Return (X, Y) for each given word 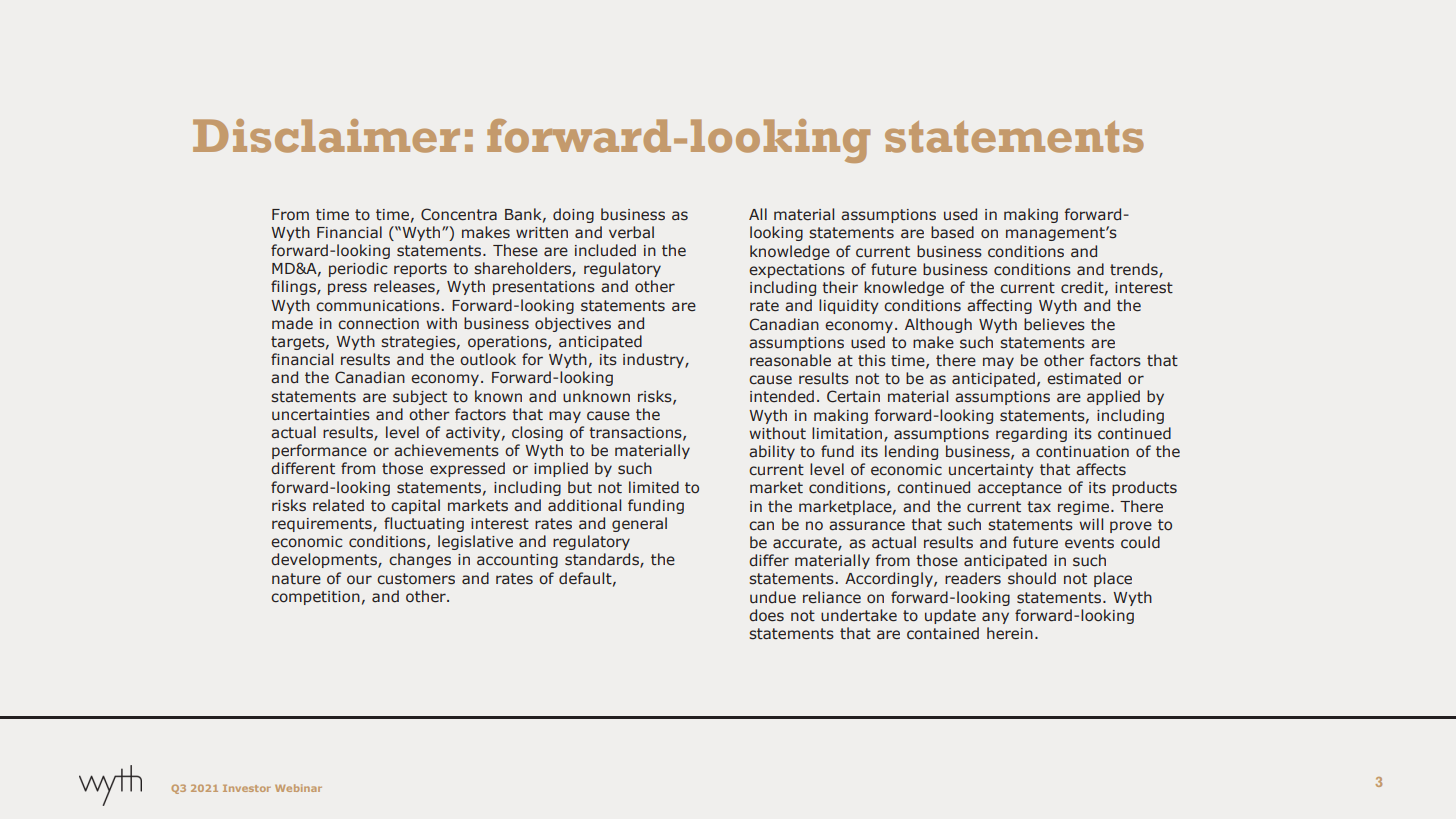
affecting (999, 306)
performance (319, 451)
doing (573, 215)
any (995, 618)
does (766, 615)
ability (772, 452)
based (952, 232)
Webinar (298, 788)
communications (379, 306)
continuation (1082, 452)
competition (315, 598)
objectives (573, 324)
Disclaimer (326, 136)
